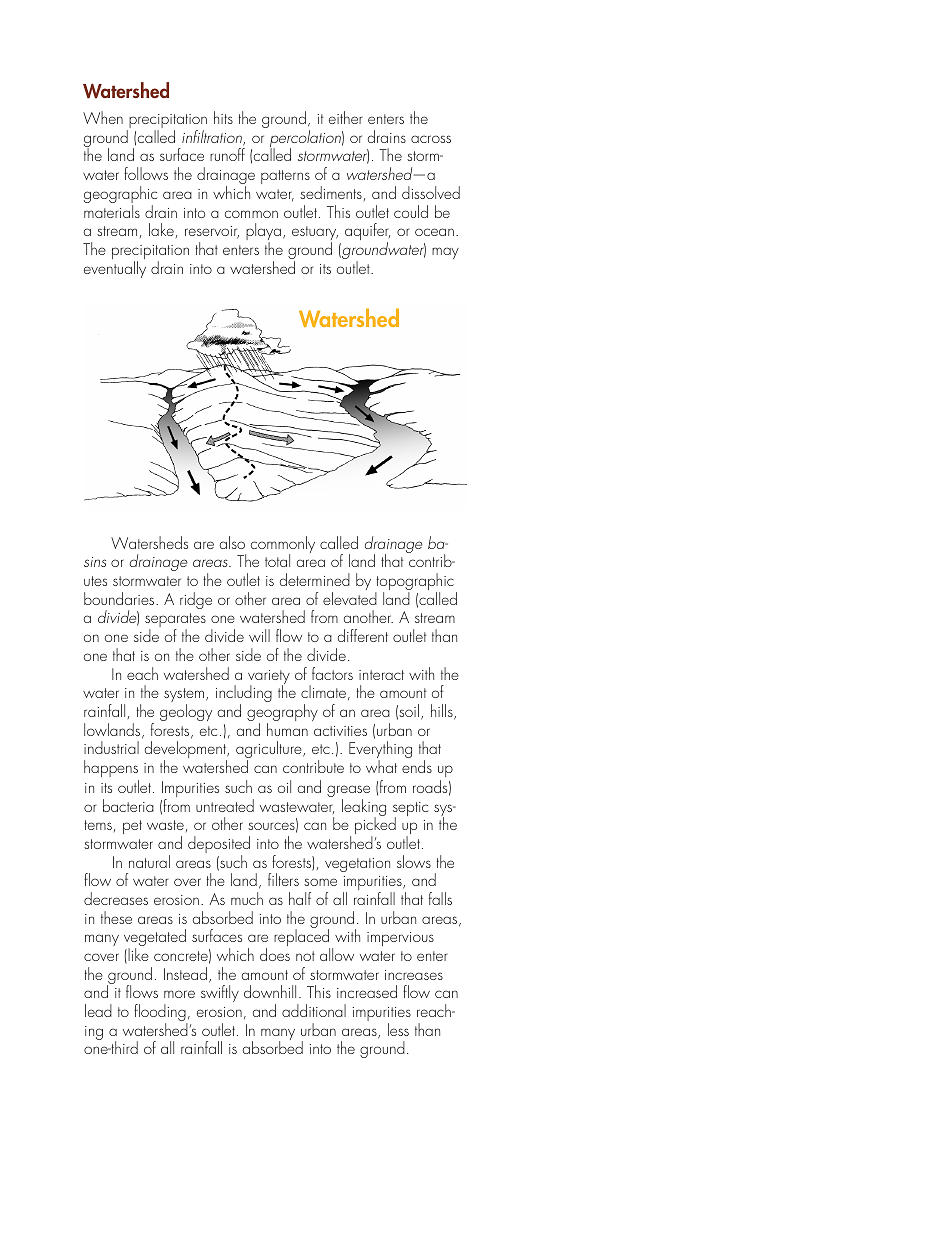 The width and height of the page is (952, 1233). What do you see at coordinates (414, 583) in the page?
I see `topographic` at bounding box center [414, 583].
